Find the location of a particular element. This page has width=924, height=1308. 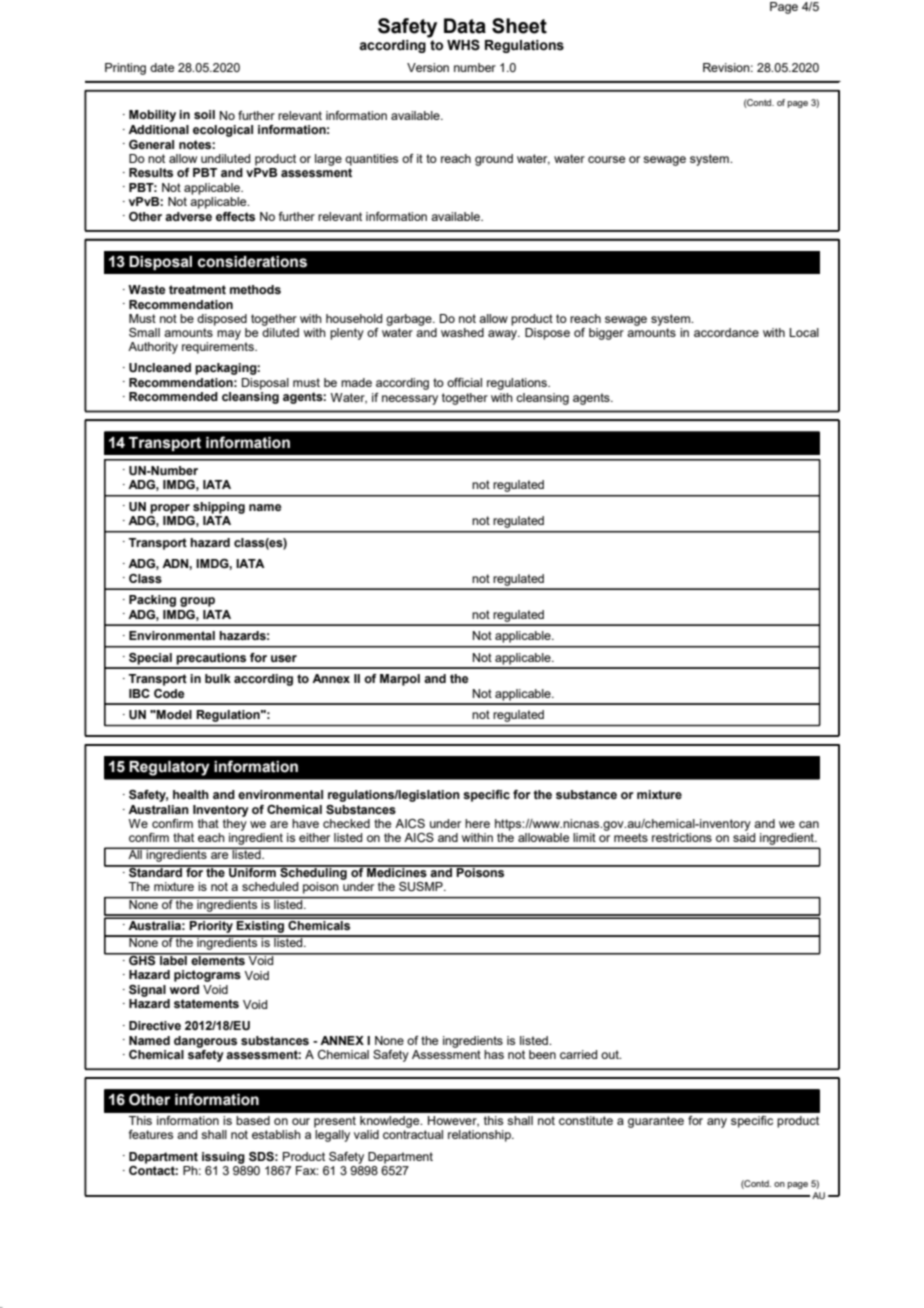

WHS is located at coordinates (463, 45).
